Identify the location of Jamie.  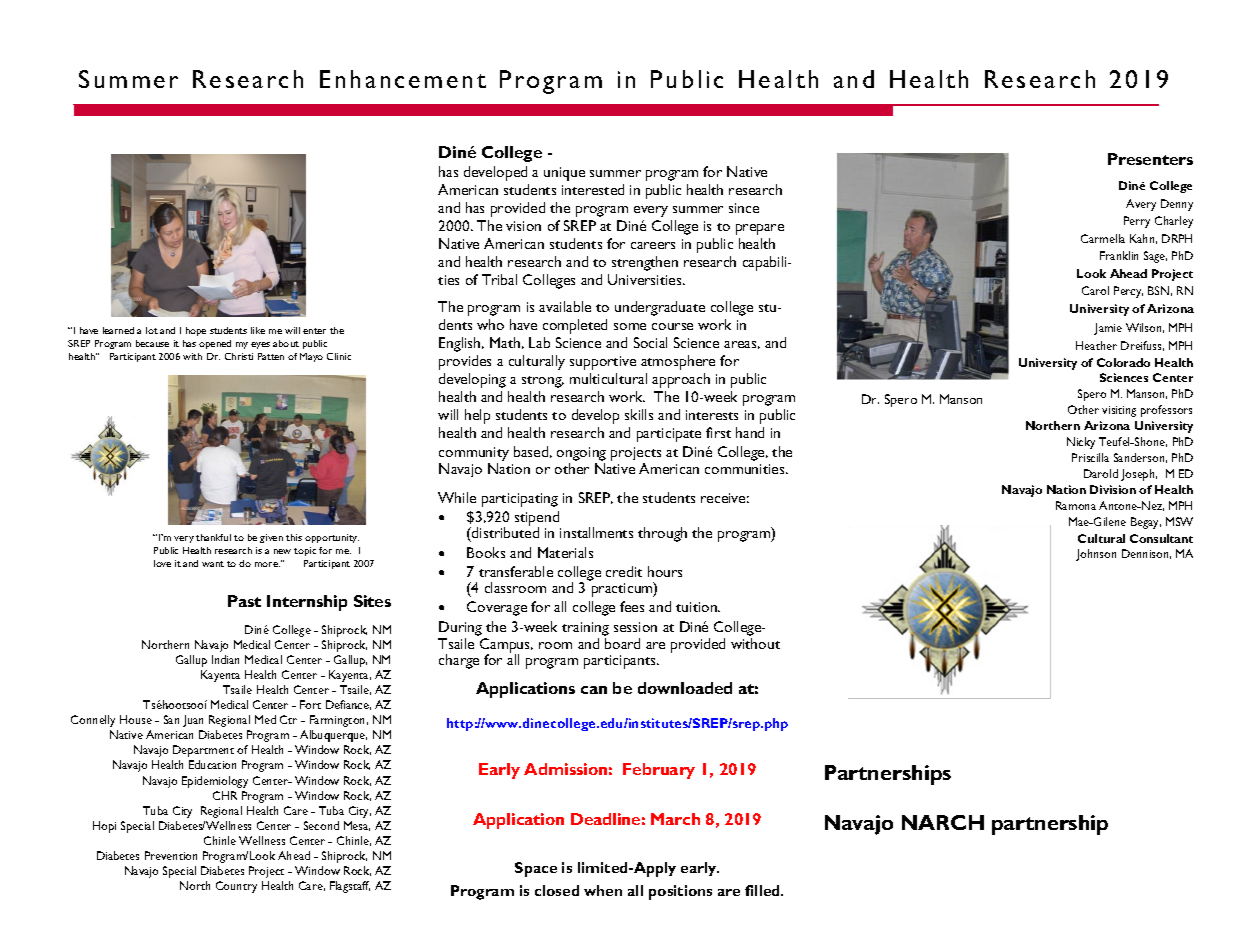
(1108, 329).
